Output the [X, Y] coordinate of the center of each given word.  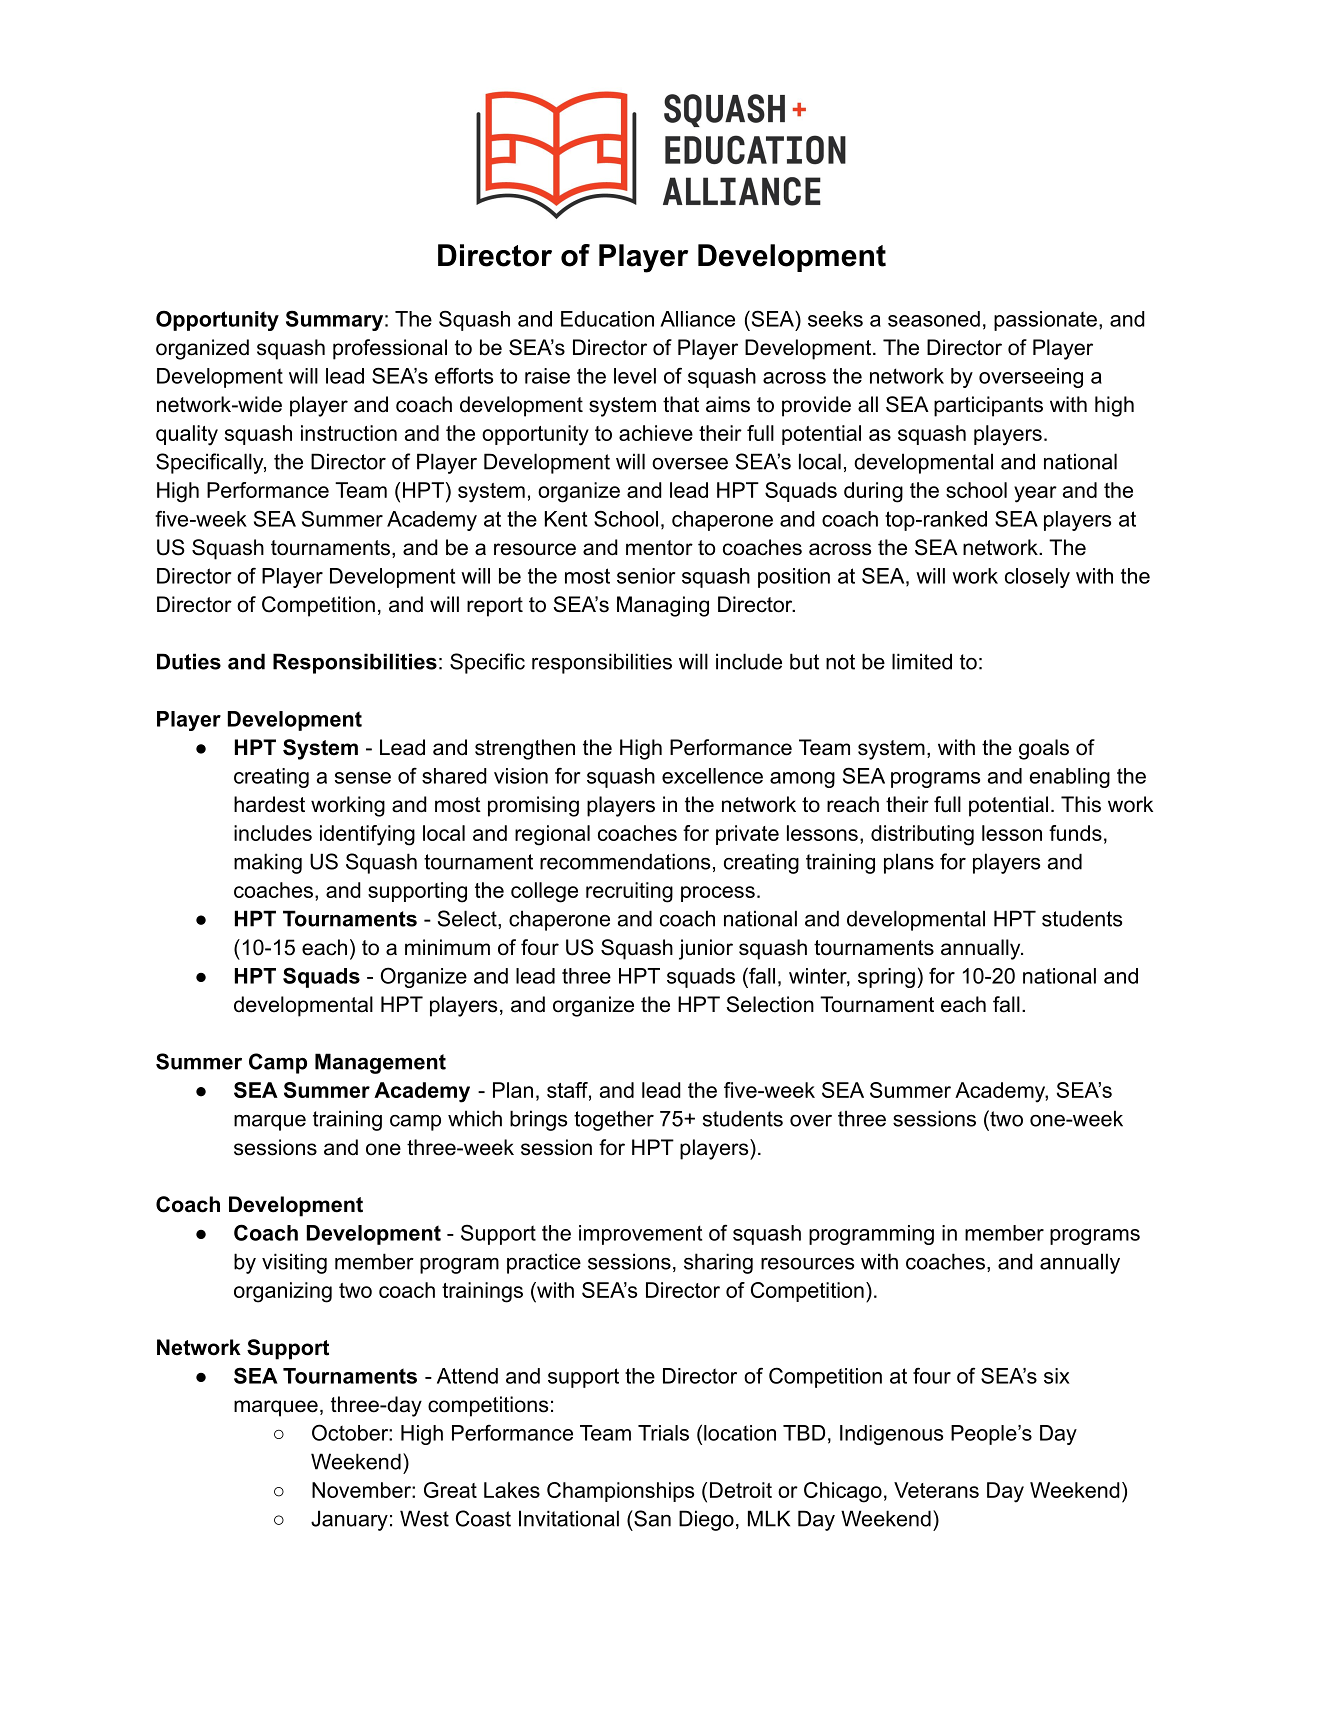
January [349, 1520]
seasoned [934, 319]
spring [886, 978]
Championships [620, 1492]
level [635, 376]
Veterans [936, 1490]
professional [390, 349]
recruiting [629, 892]
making [268, 863]
